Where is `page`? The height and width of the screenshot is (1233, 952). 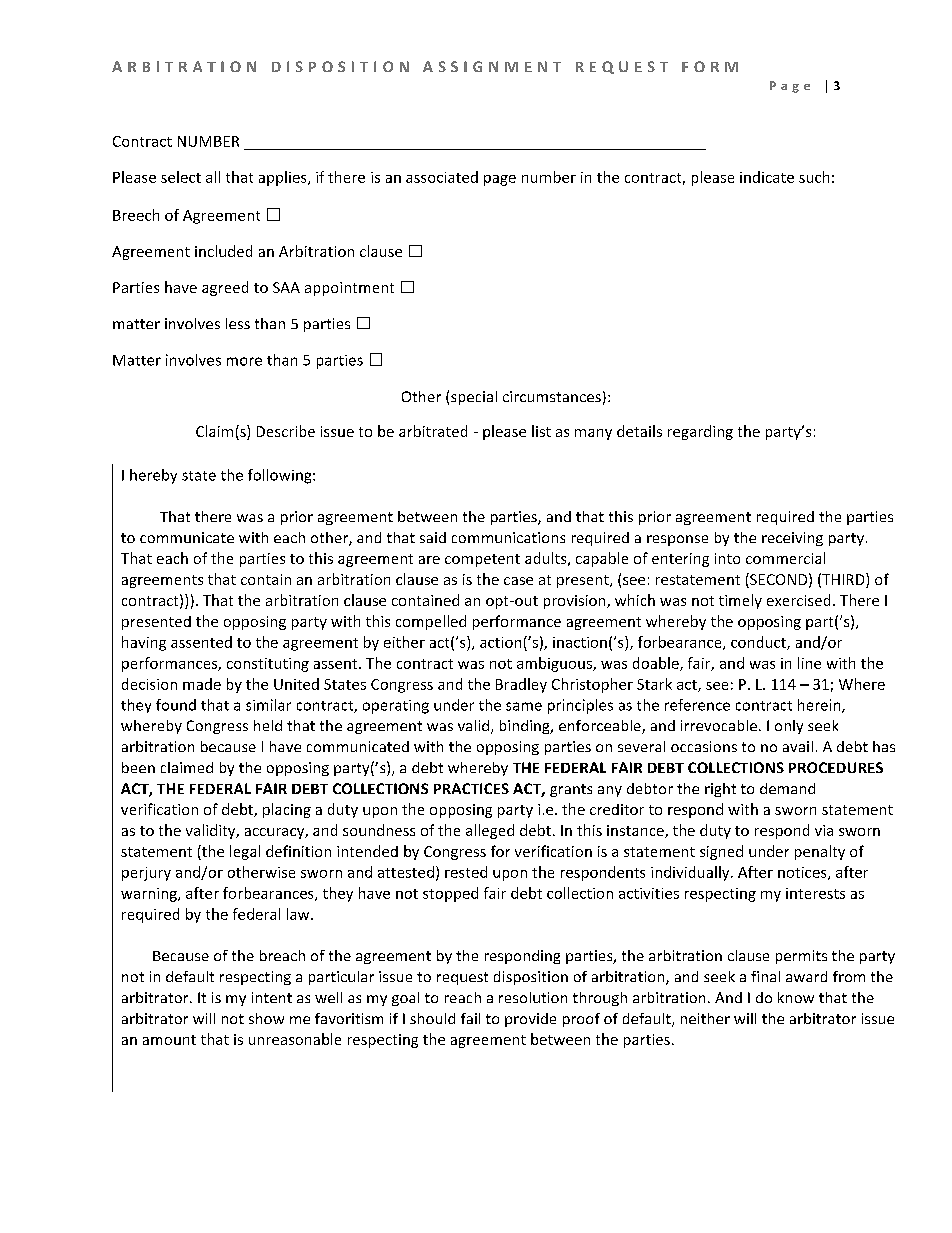
page is located at coordinates (500, 180).
